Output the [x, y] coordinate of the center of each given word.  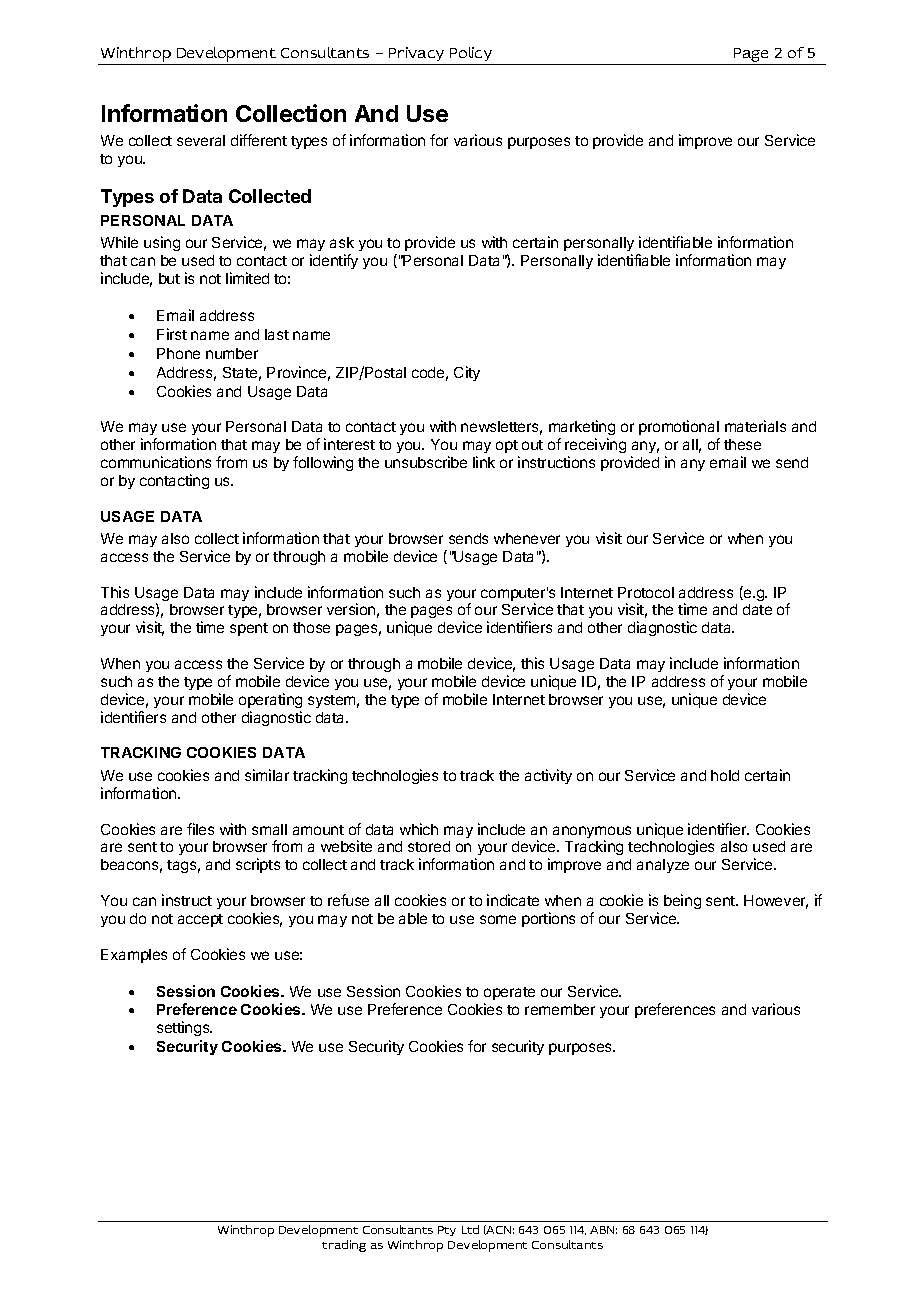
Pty [447, 1231]
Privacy [416, 54]
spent [249, 629]
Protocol [646, 592]
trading [344, 1246]
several [201, 140]
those [311, 627]
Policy [471, 54]
